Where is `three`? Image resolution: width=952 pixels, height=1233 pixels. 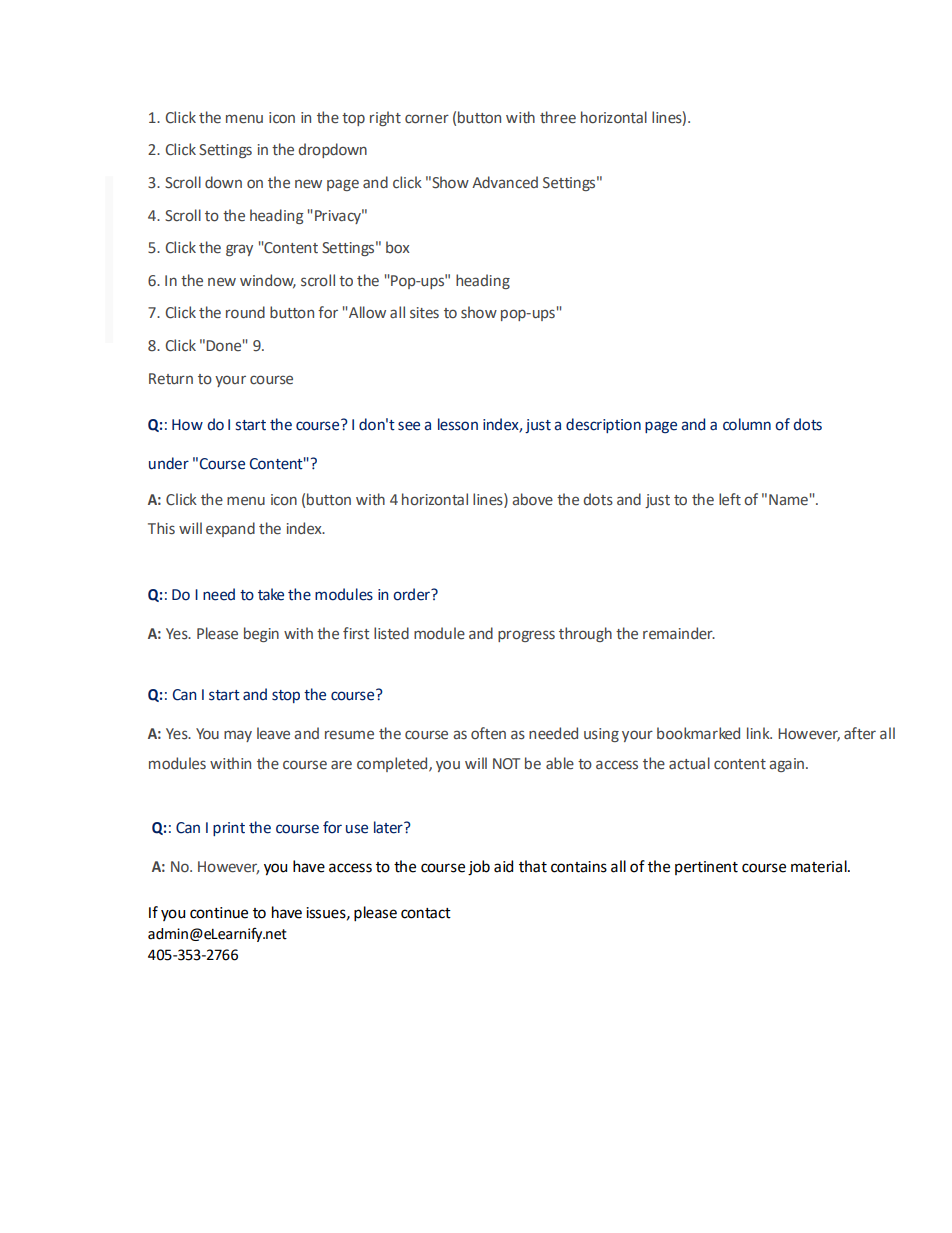 three is located at coordinates (558, 117).
